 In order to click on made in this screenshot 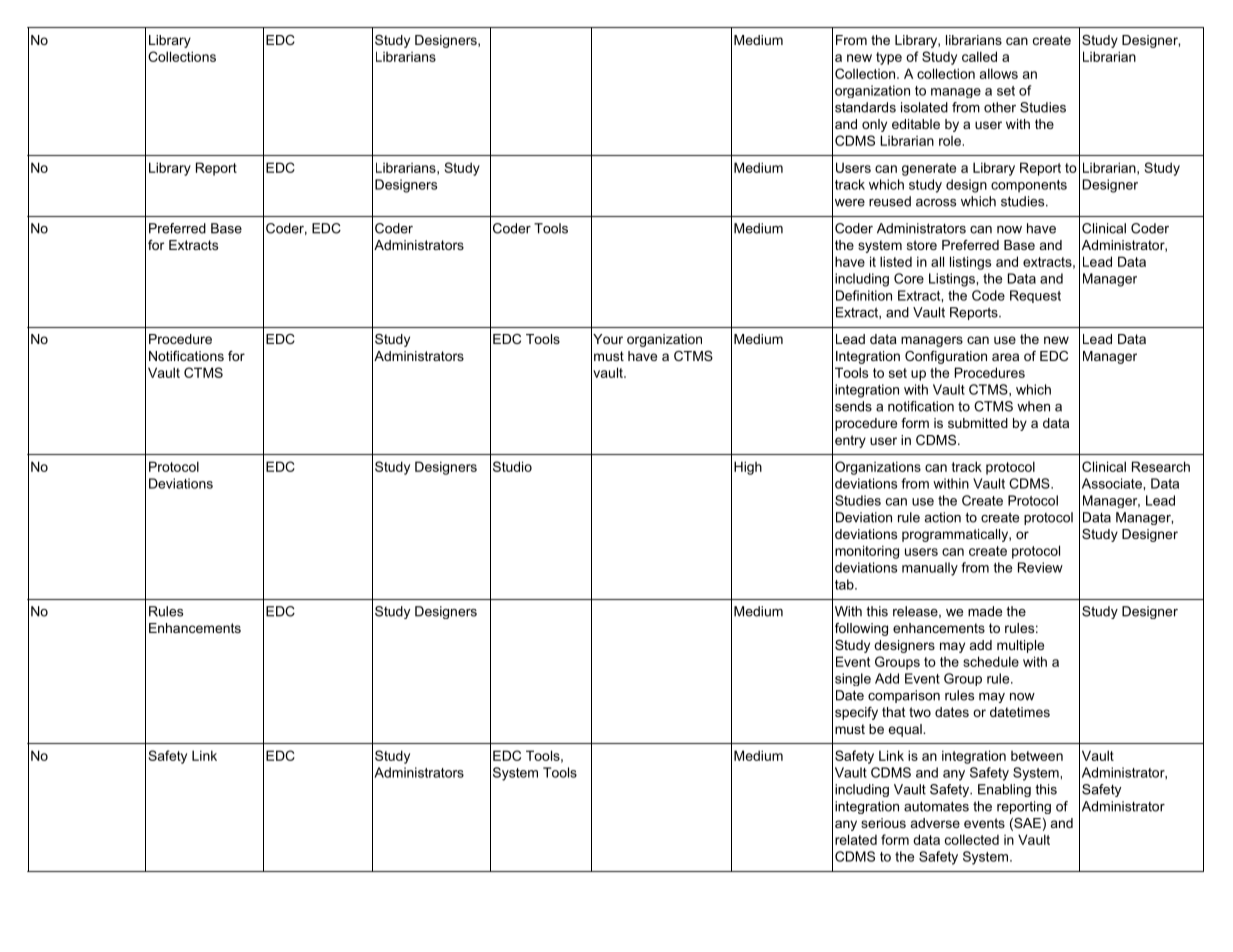, I will do `click(985, 611)`.
